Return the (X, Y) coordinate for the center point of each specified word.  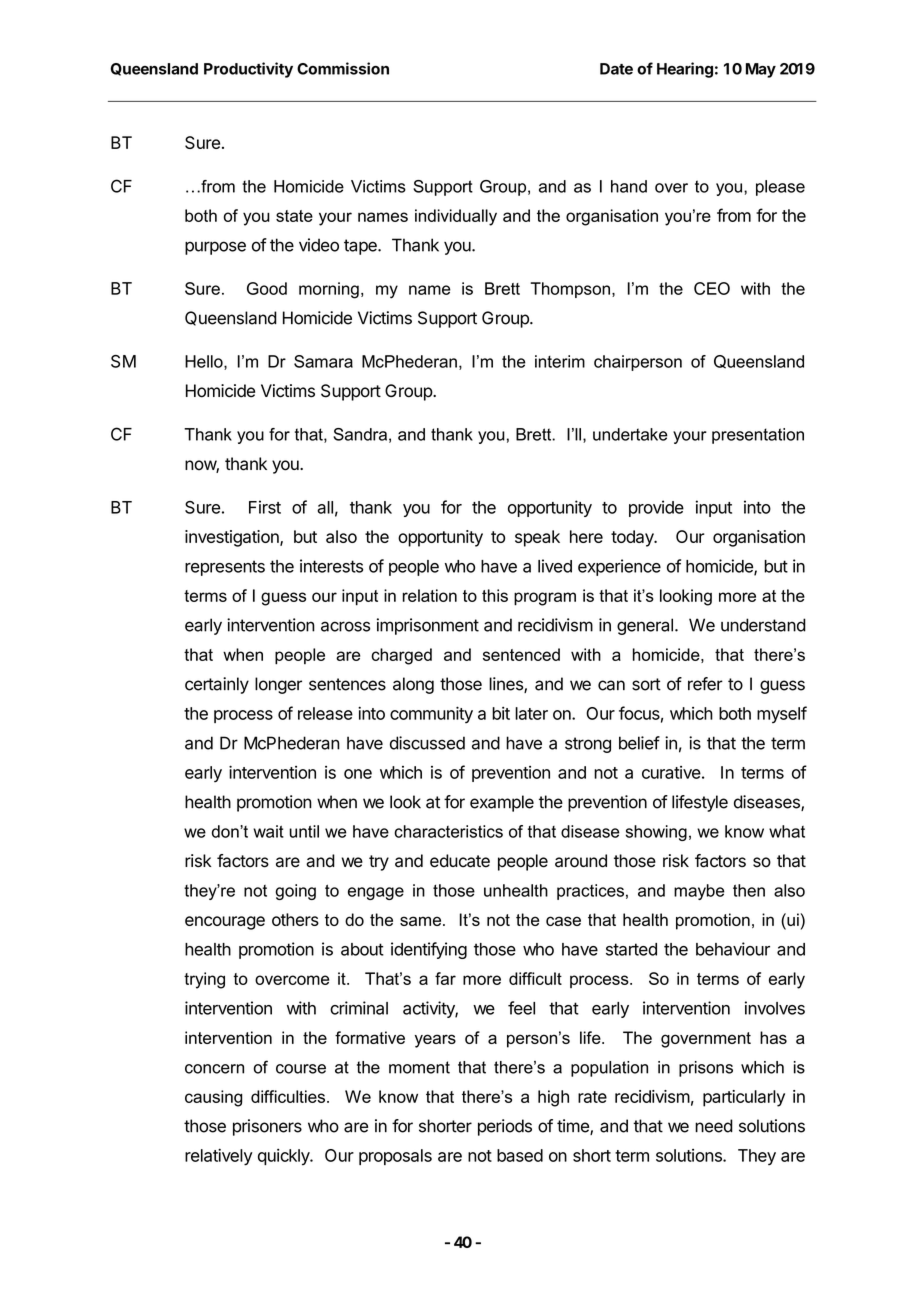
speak (537, 538)
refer (705, 684)
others (295, 919)
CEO (712, 288)
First (265, 507)
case (563, 921)
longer (278, 685)
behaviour (733, 949)
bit (501, 713)
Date (616, 69)
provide (656, 508)
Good (267, 288)
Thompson (570, 290)
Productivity (248, 70)
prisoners (267, 1127)
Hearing (685, 70)
